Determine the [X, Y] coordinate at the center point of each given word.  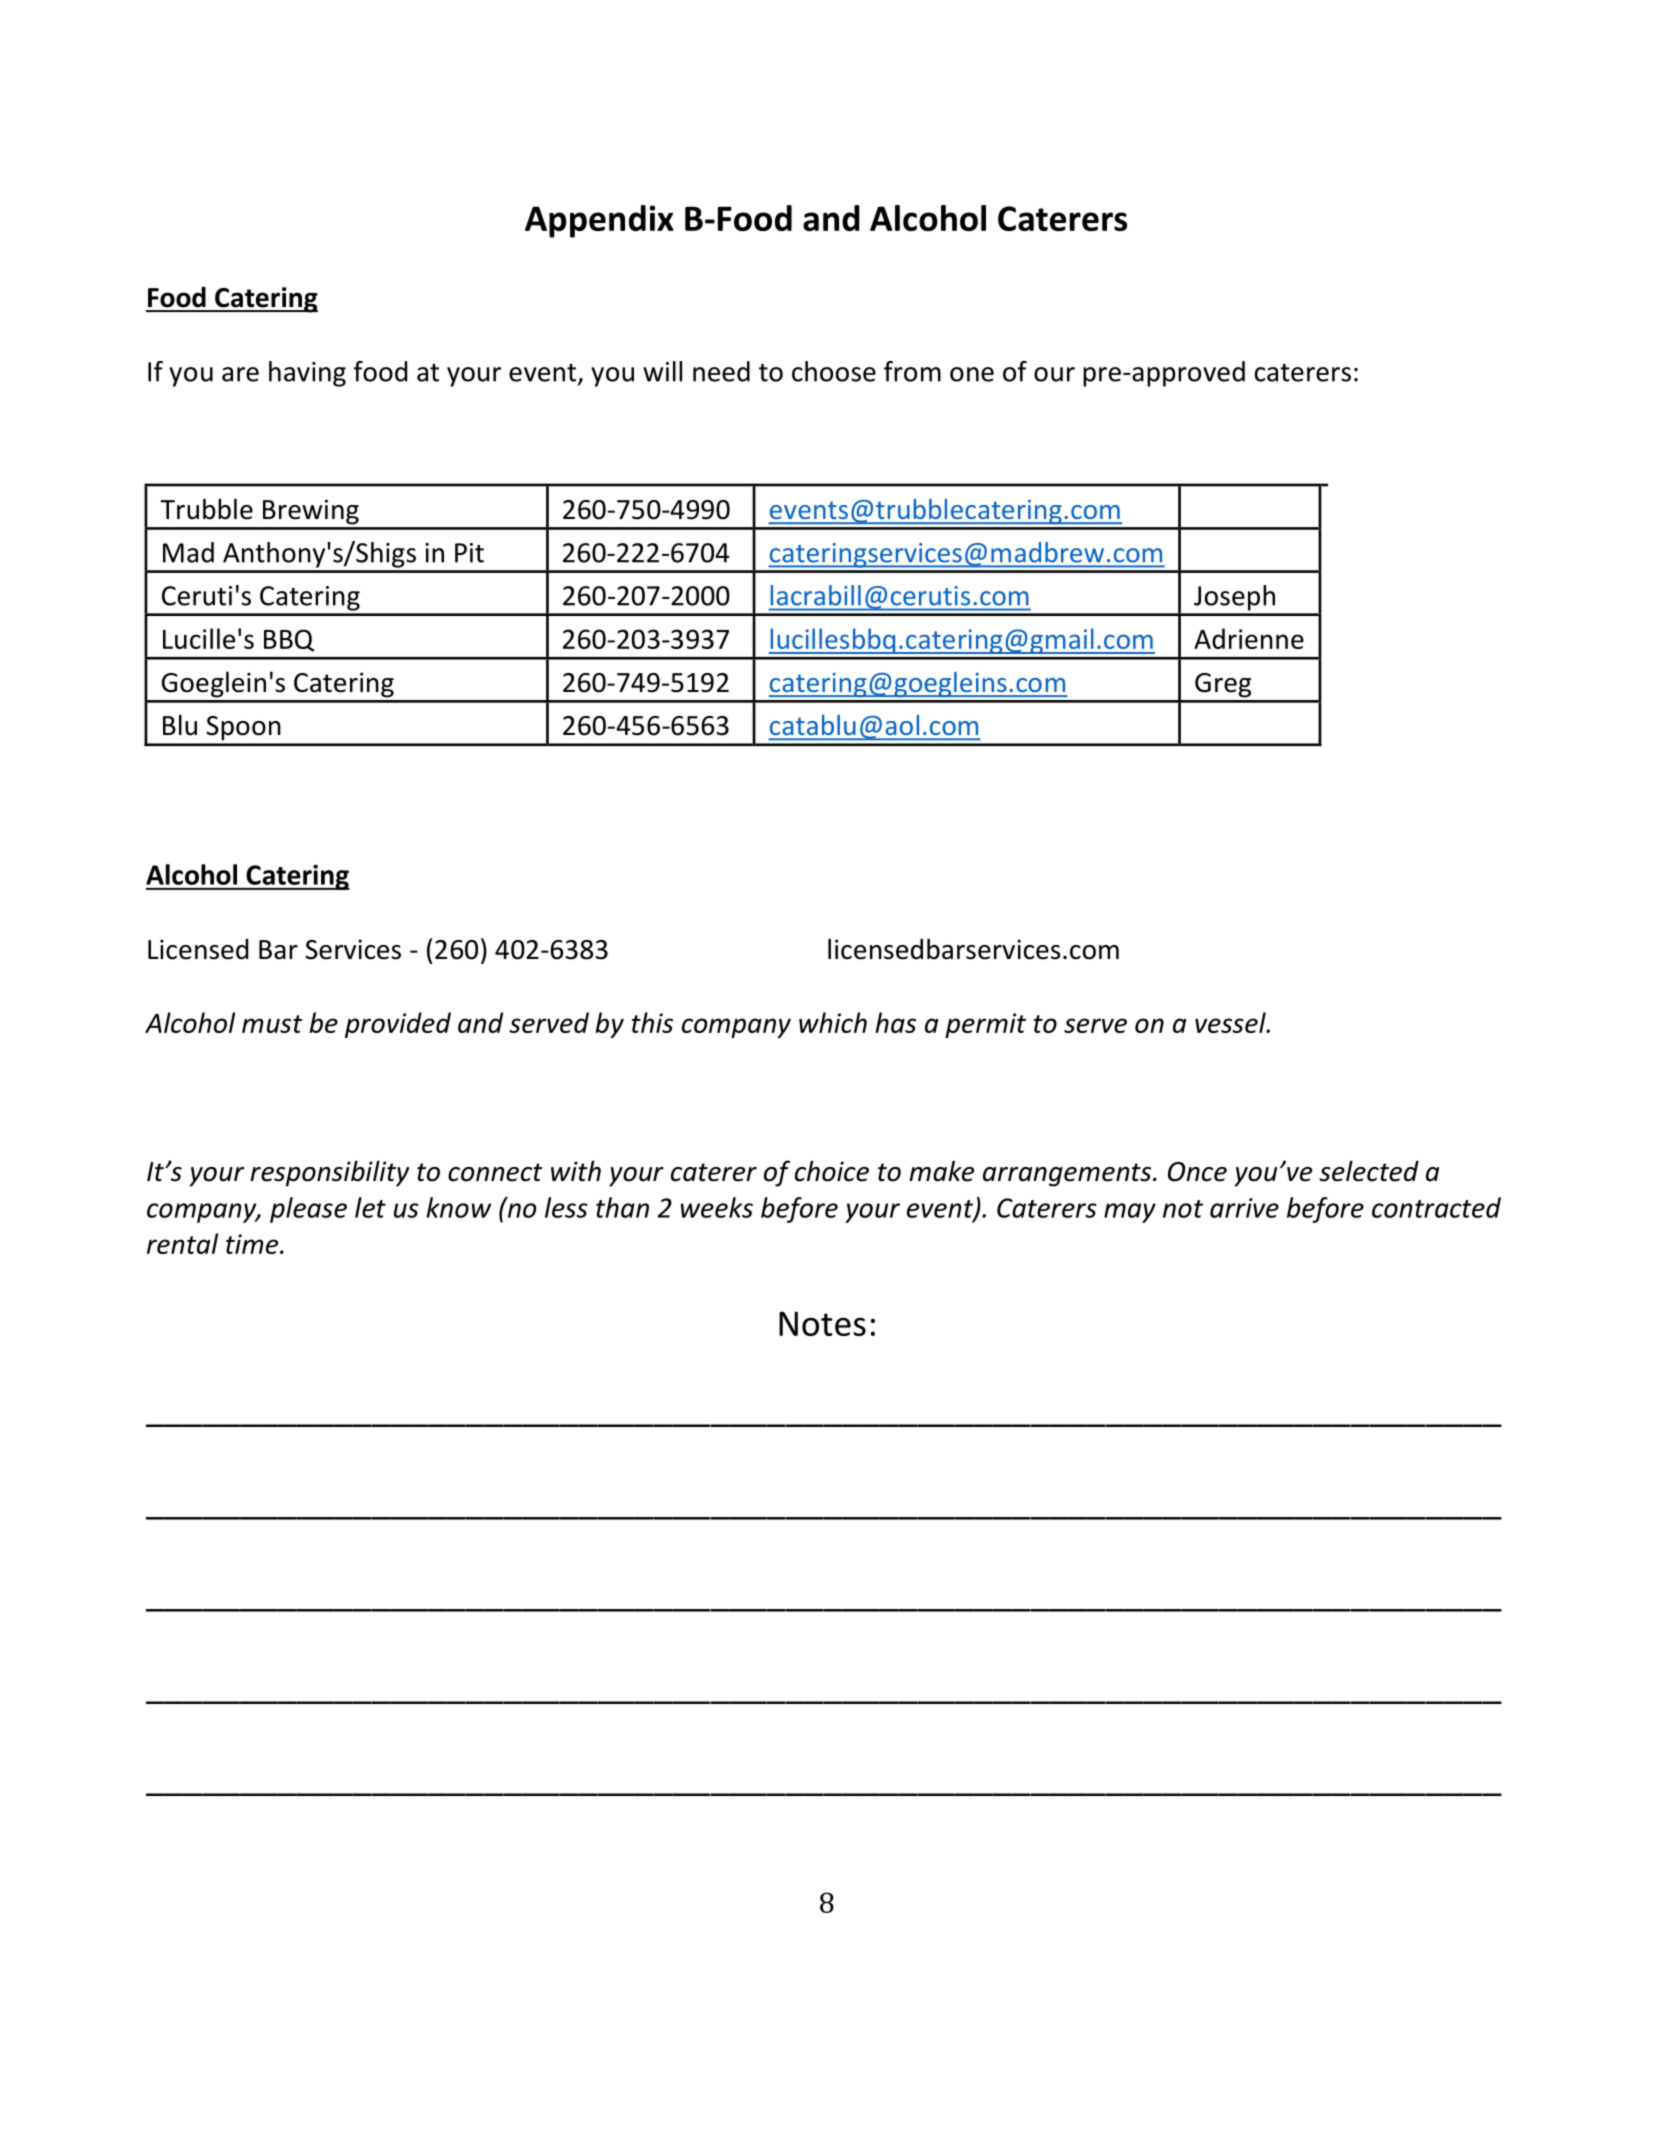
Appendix [599, 221]
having [307, 374]
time [253, 1244]
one [972, 374]
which [833, 1022]
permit [985, 1025]
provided [398, 1025]
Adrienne [1249, 638]
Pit [469, 553]
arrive [1244, 1208]
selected [1369, 1171]
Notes [822, 1323]
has [895, 1022]
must [272, 1024]
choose [834, 371]
